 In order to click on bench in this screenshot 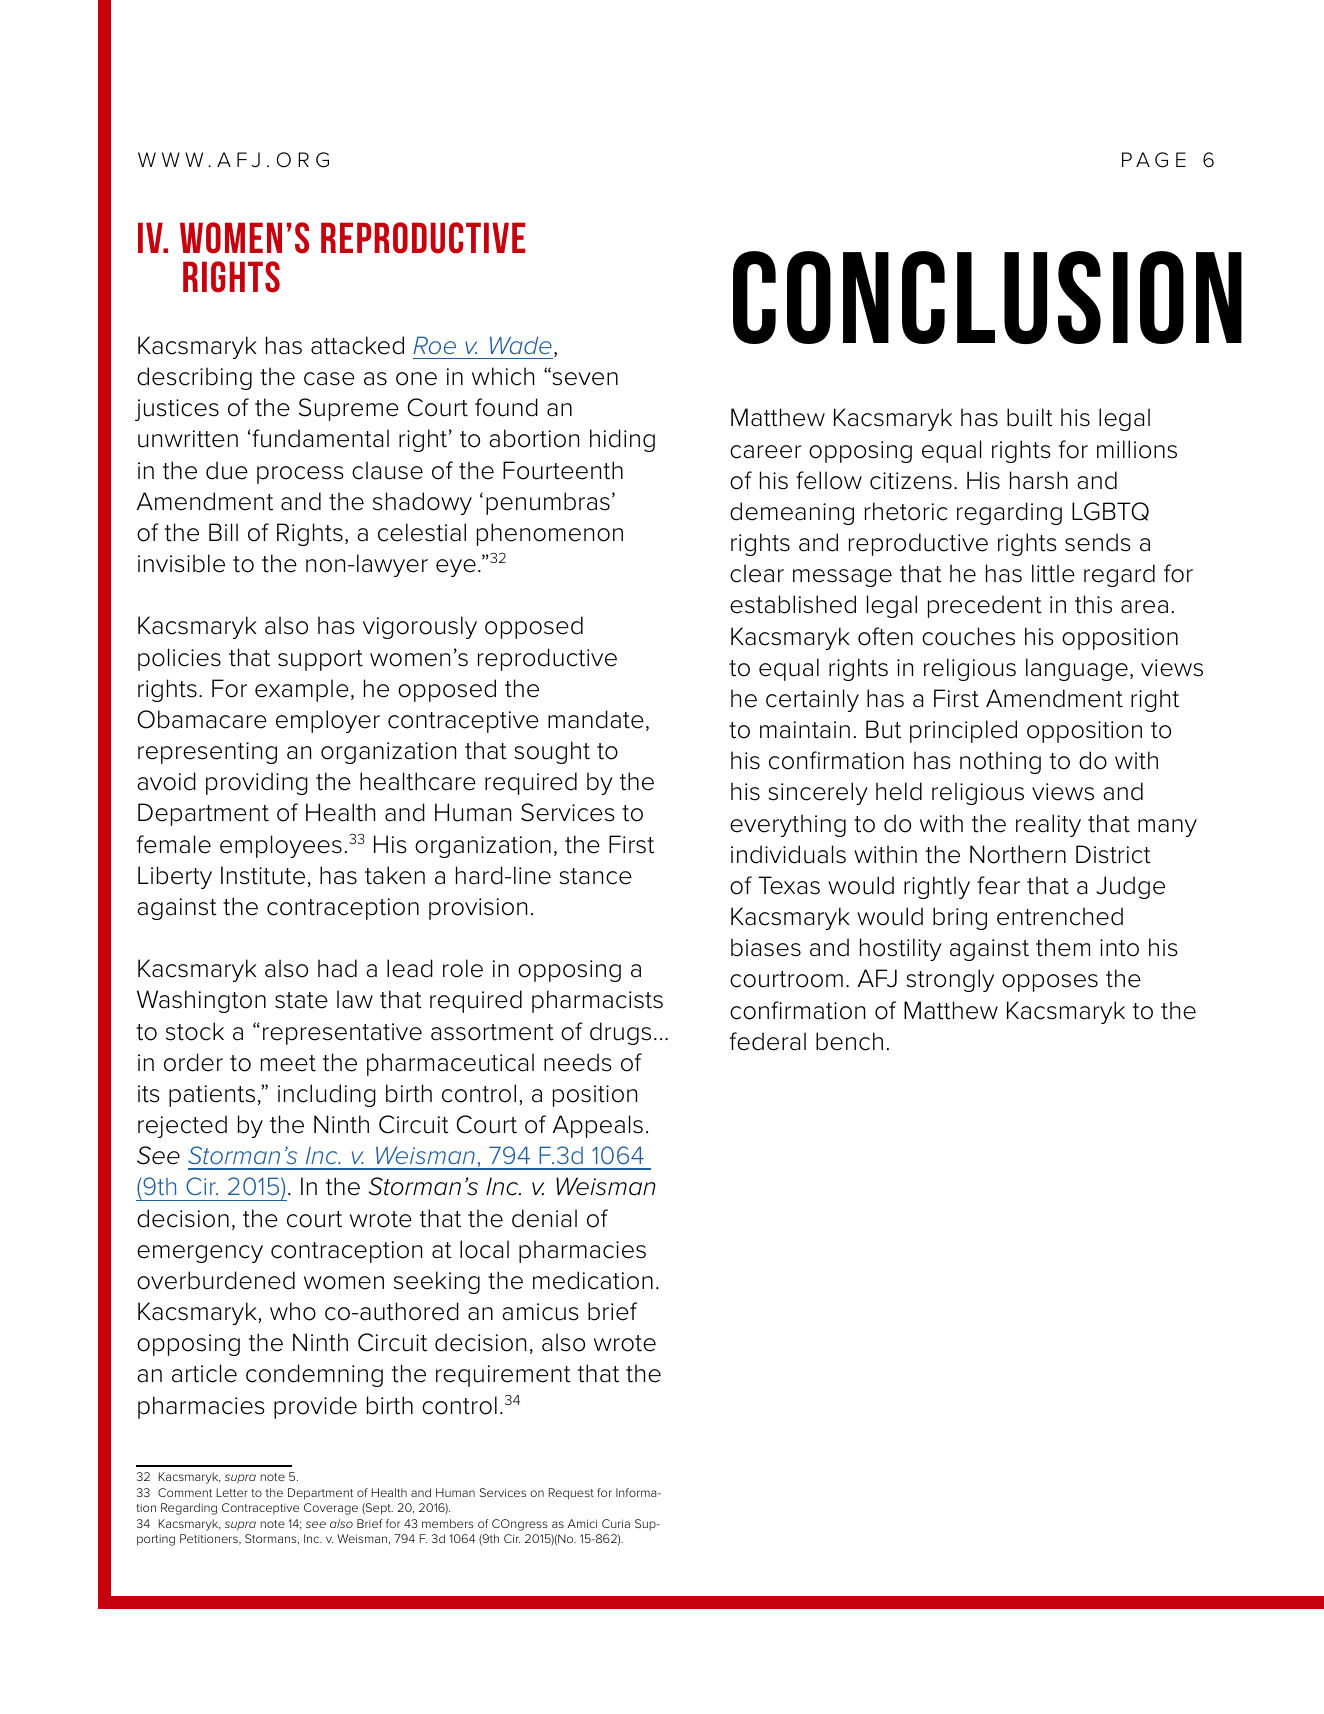, I will do `click(849, 1041)`.
